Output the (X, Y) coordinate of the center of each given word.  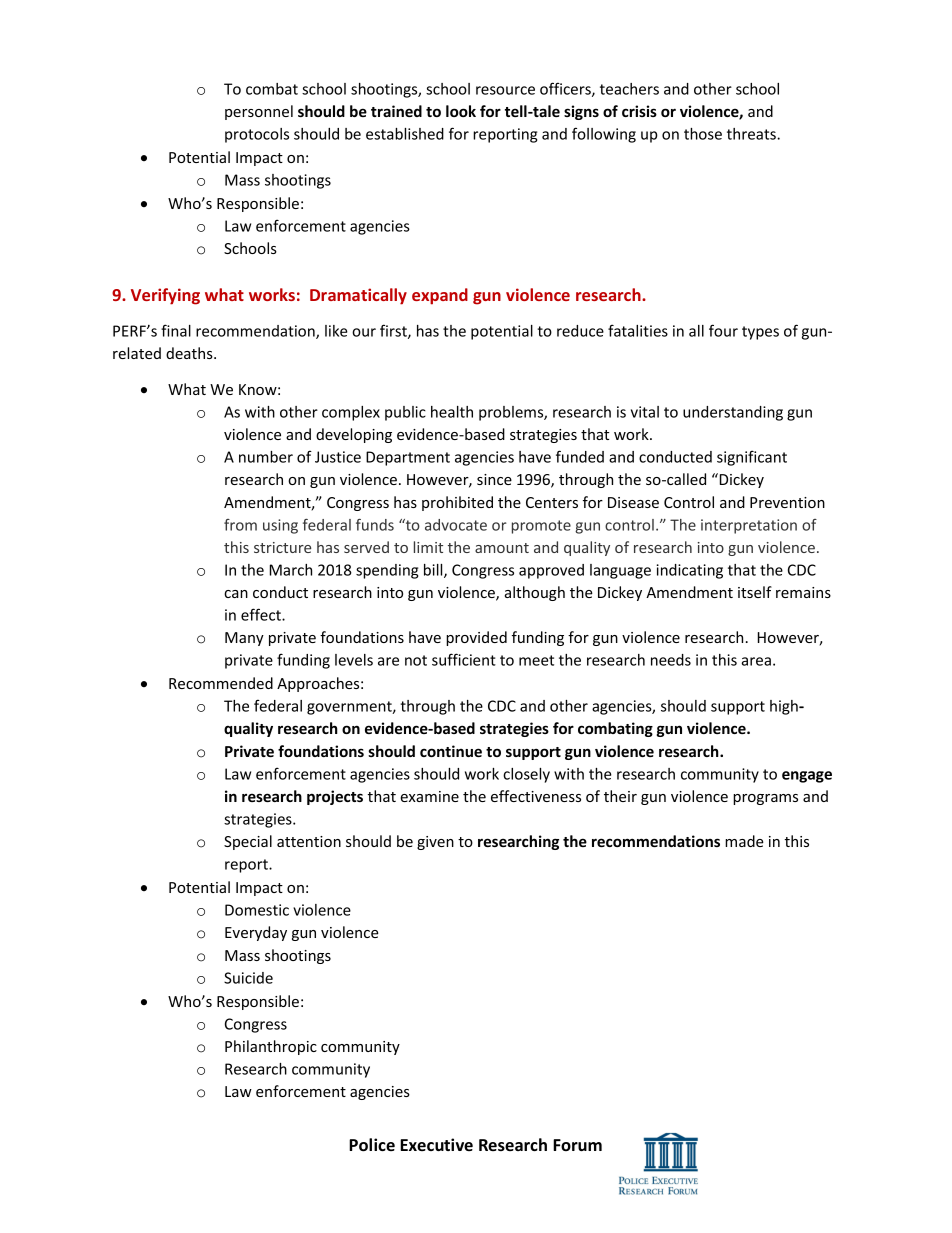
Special (248, 842)
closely (526, 775)
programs (765, 799)
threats (752, 134)
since (494, 479)
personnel (259, 112)
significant (752, 458)
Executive (436, 1144)
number (266, 457)
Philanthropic (271, 1047)
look (461, 111)
